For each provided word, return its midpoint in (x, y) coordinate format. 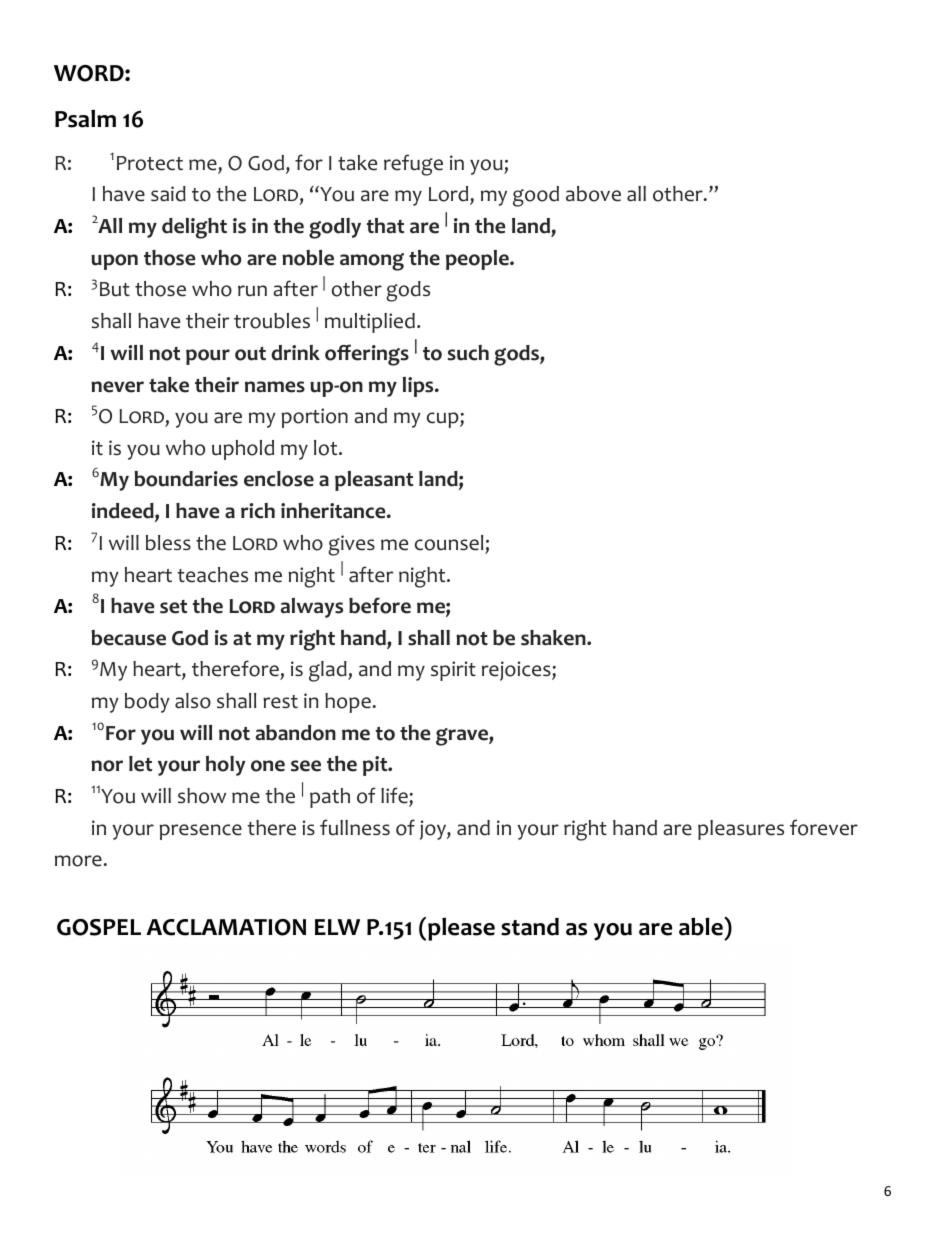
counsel (449, 543)
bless (168, 543)
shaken (554, 638)
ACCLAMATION (226, 927)
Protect (150, 163)
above (593, 194)
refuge (413, 165)
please (461, 929)
